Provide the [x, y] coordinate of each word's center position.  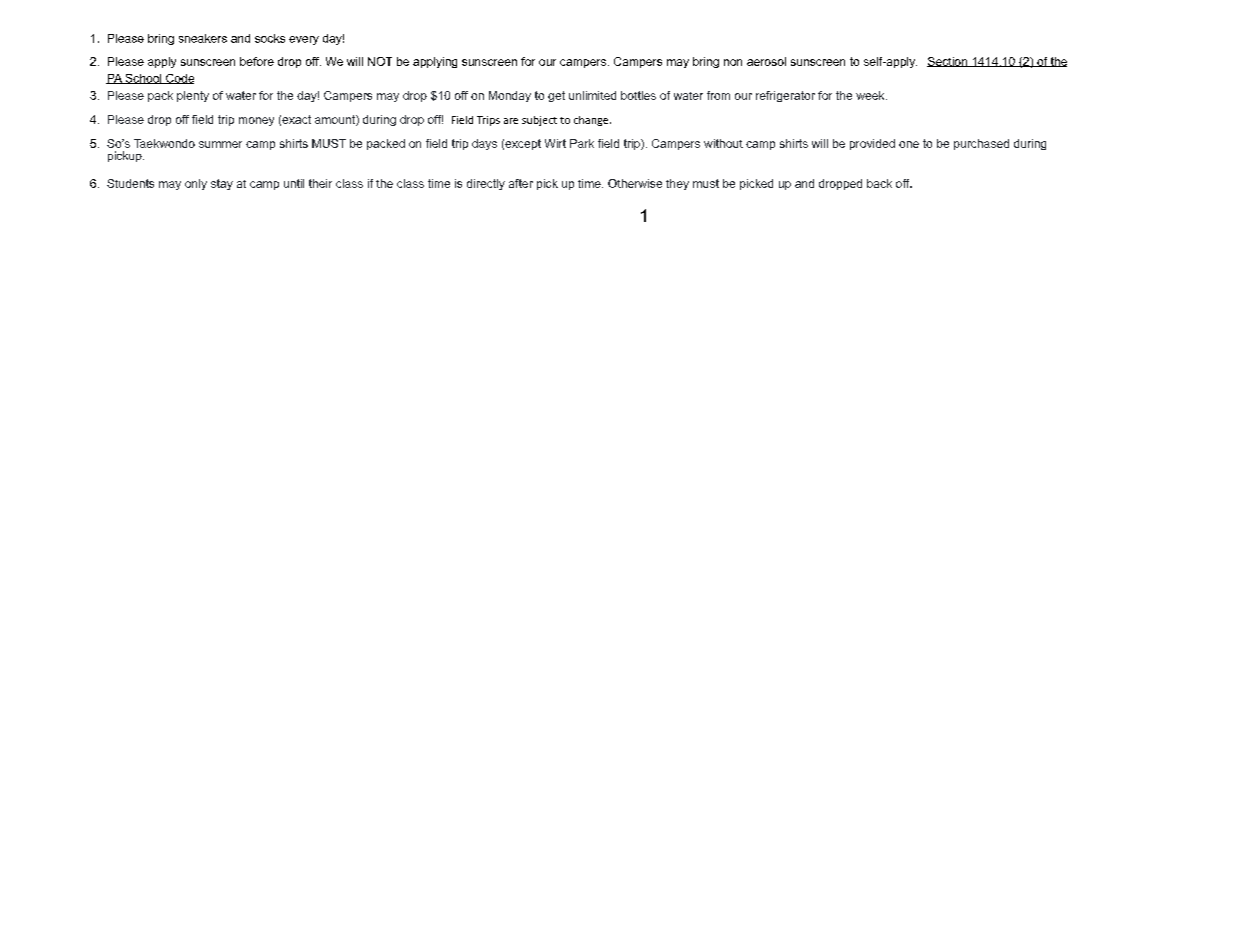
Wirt [555, 143]
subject [539, 121]
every [304, 40]
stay [222, 184]
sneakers [203, 38]
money [256, 121]
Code [179, 79]
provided [872, 144]
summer [220, 144]
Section [948, 62]
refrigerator [785, 96]
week [871, 95]
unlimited [592, 95]
